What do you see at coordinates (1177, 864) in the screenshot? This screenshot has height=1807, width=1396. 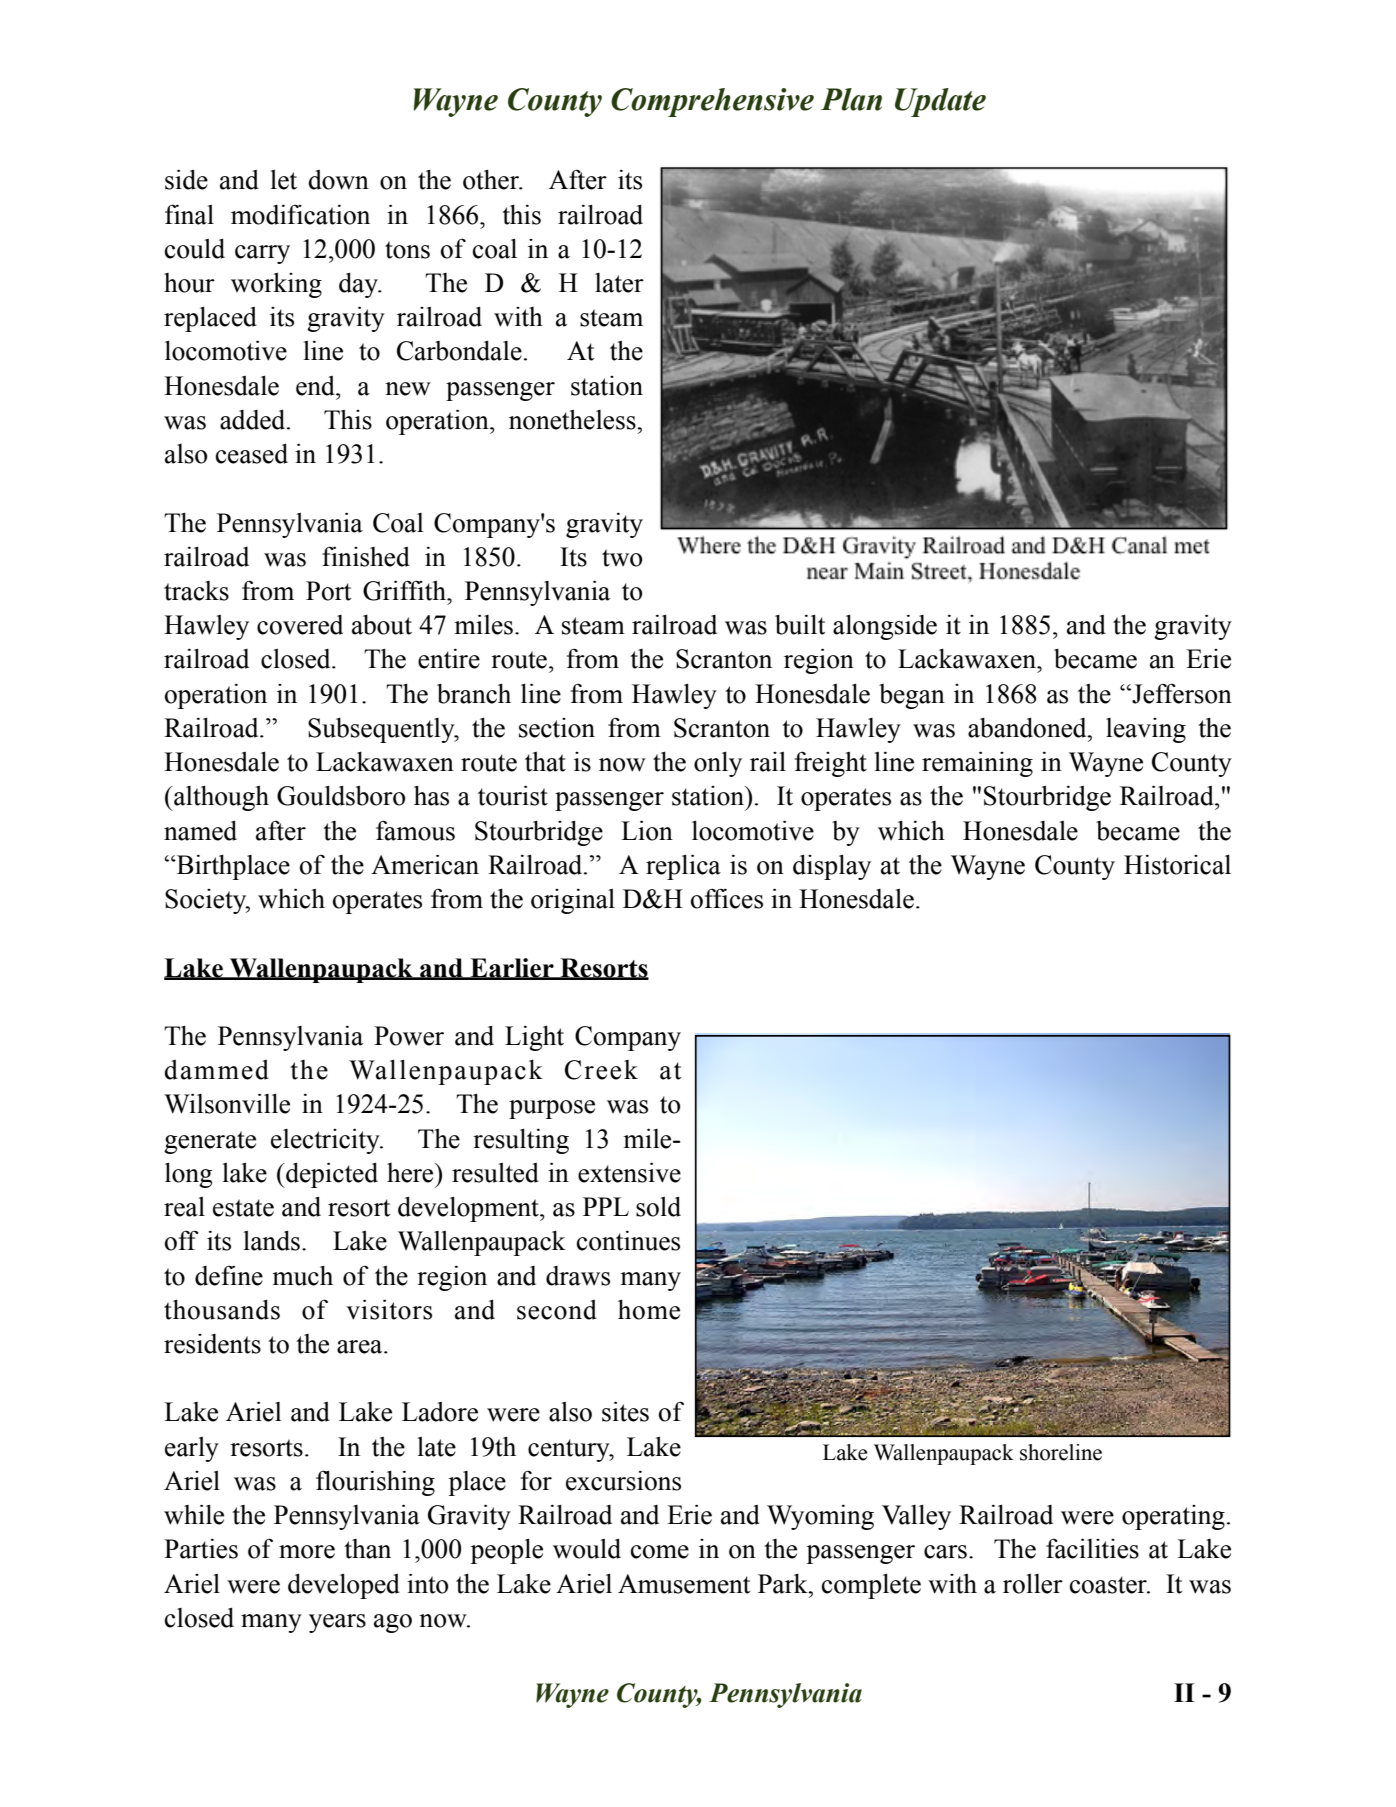 I see `Historical` at bounding box center [1177, 864].
